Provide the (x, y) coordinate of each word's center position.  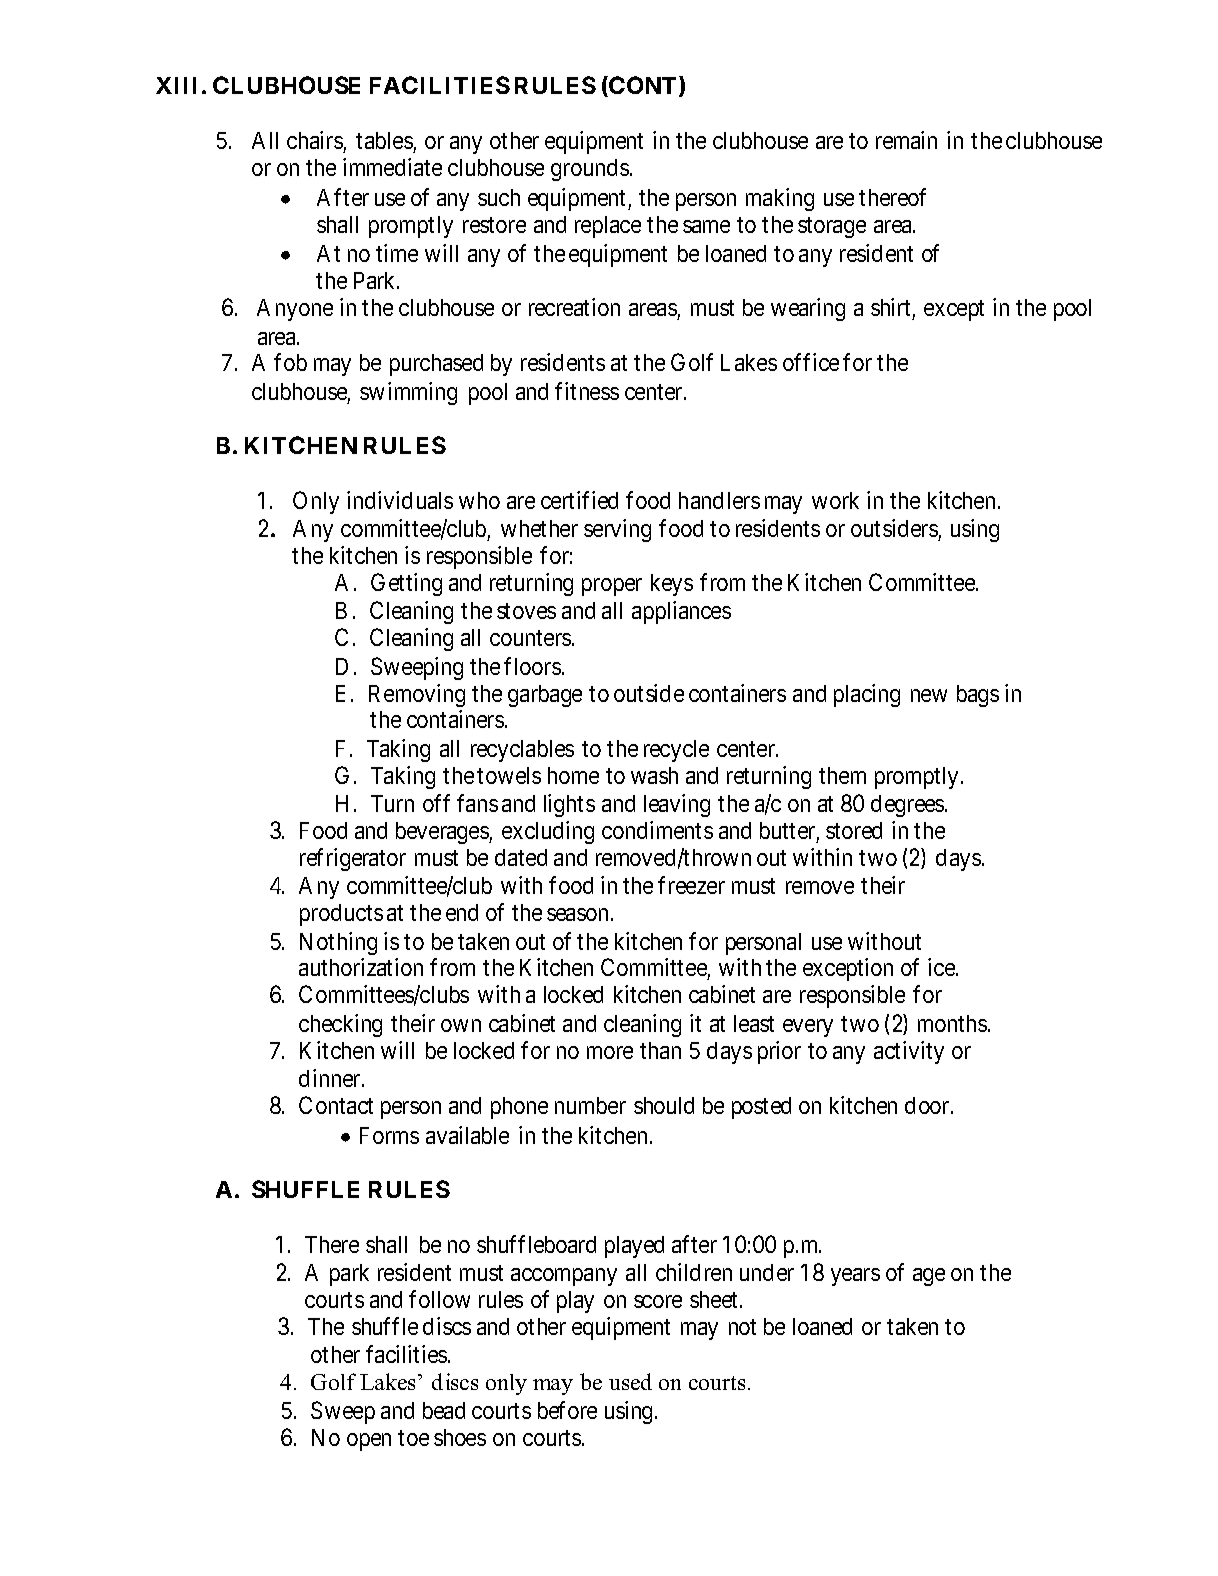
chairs (315, 140)
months (952, 1023)
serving (617, 530)
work (835, 500)
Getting (406, 584)
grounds (590, 170)
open (369, 1442)
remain (906, 140)
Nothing (338, 943)
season (577, 914)
